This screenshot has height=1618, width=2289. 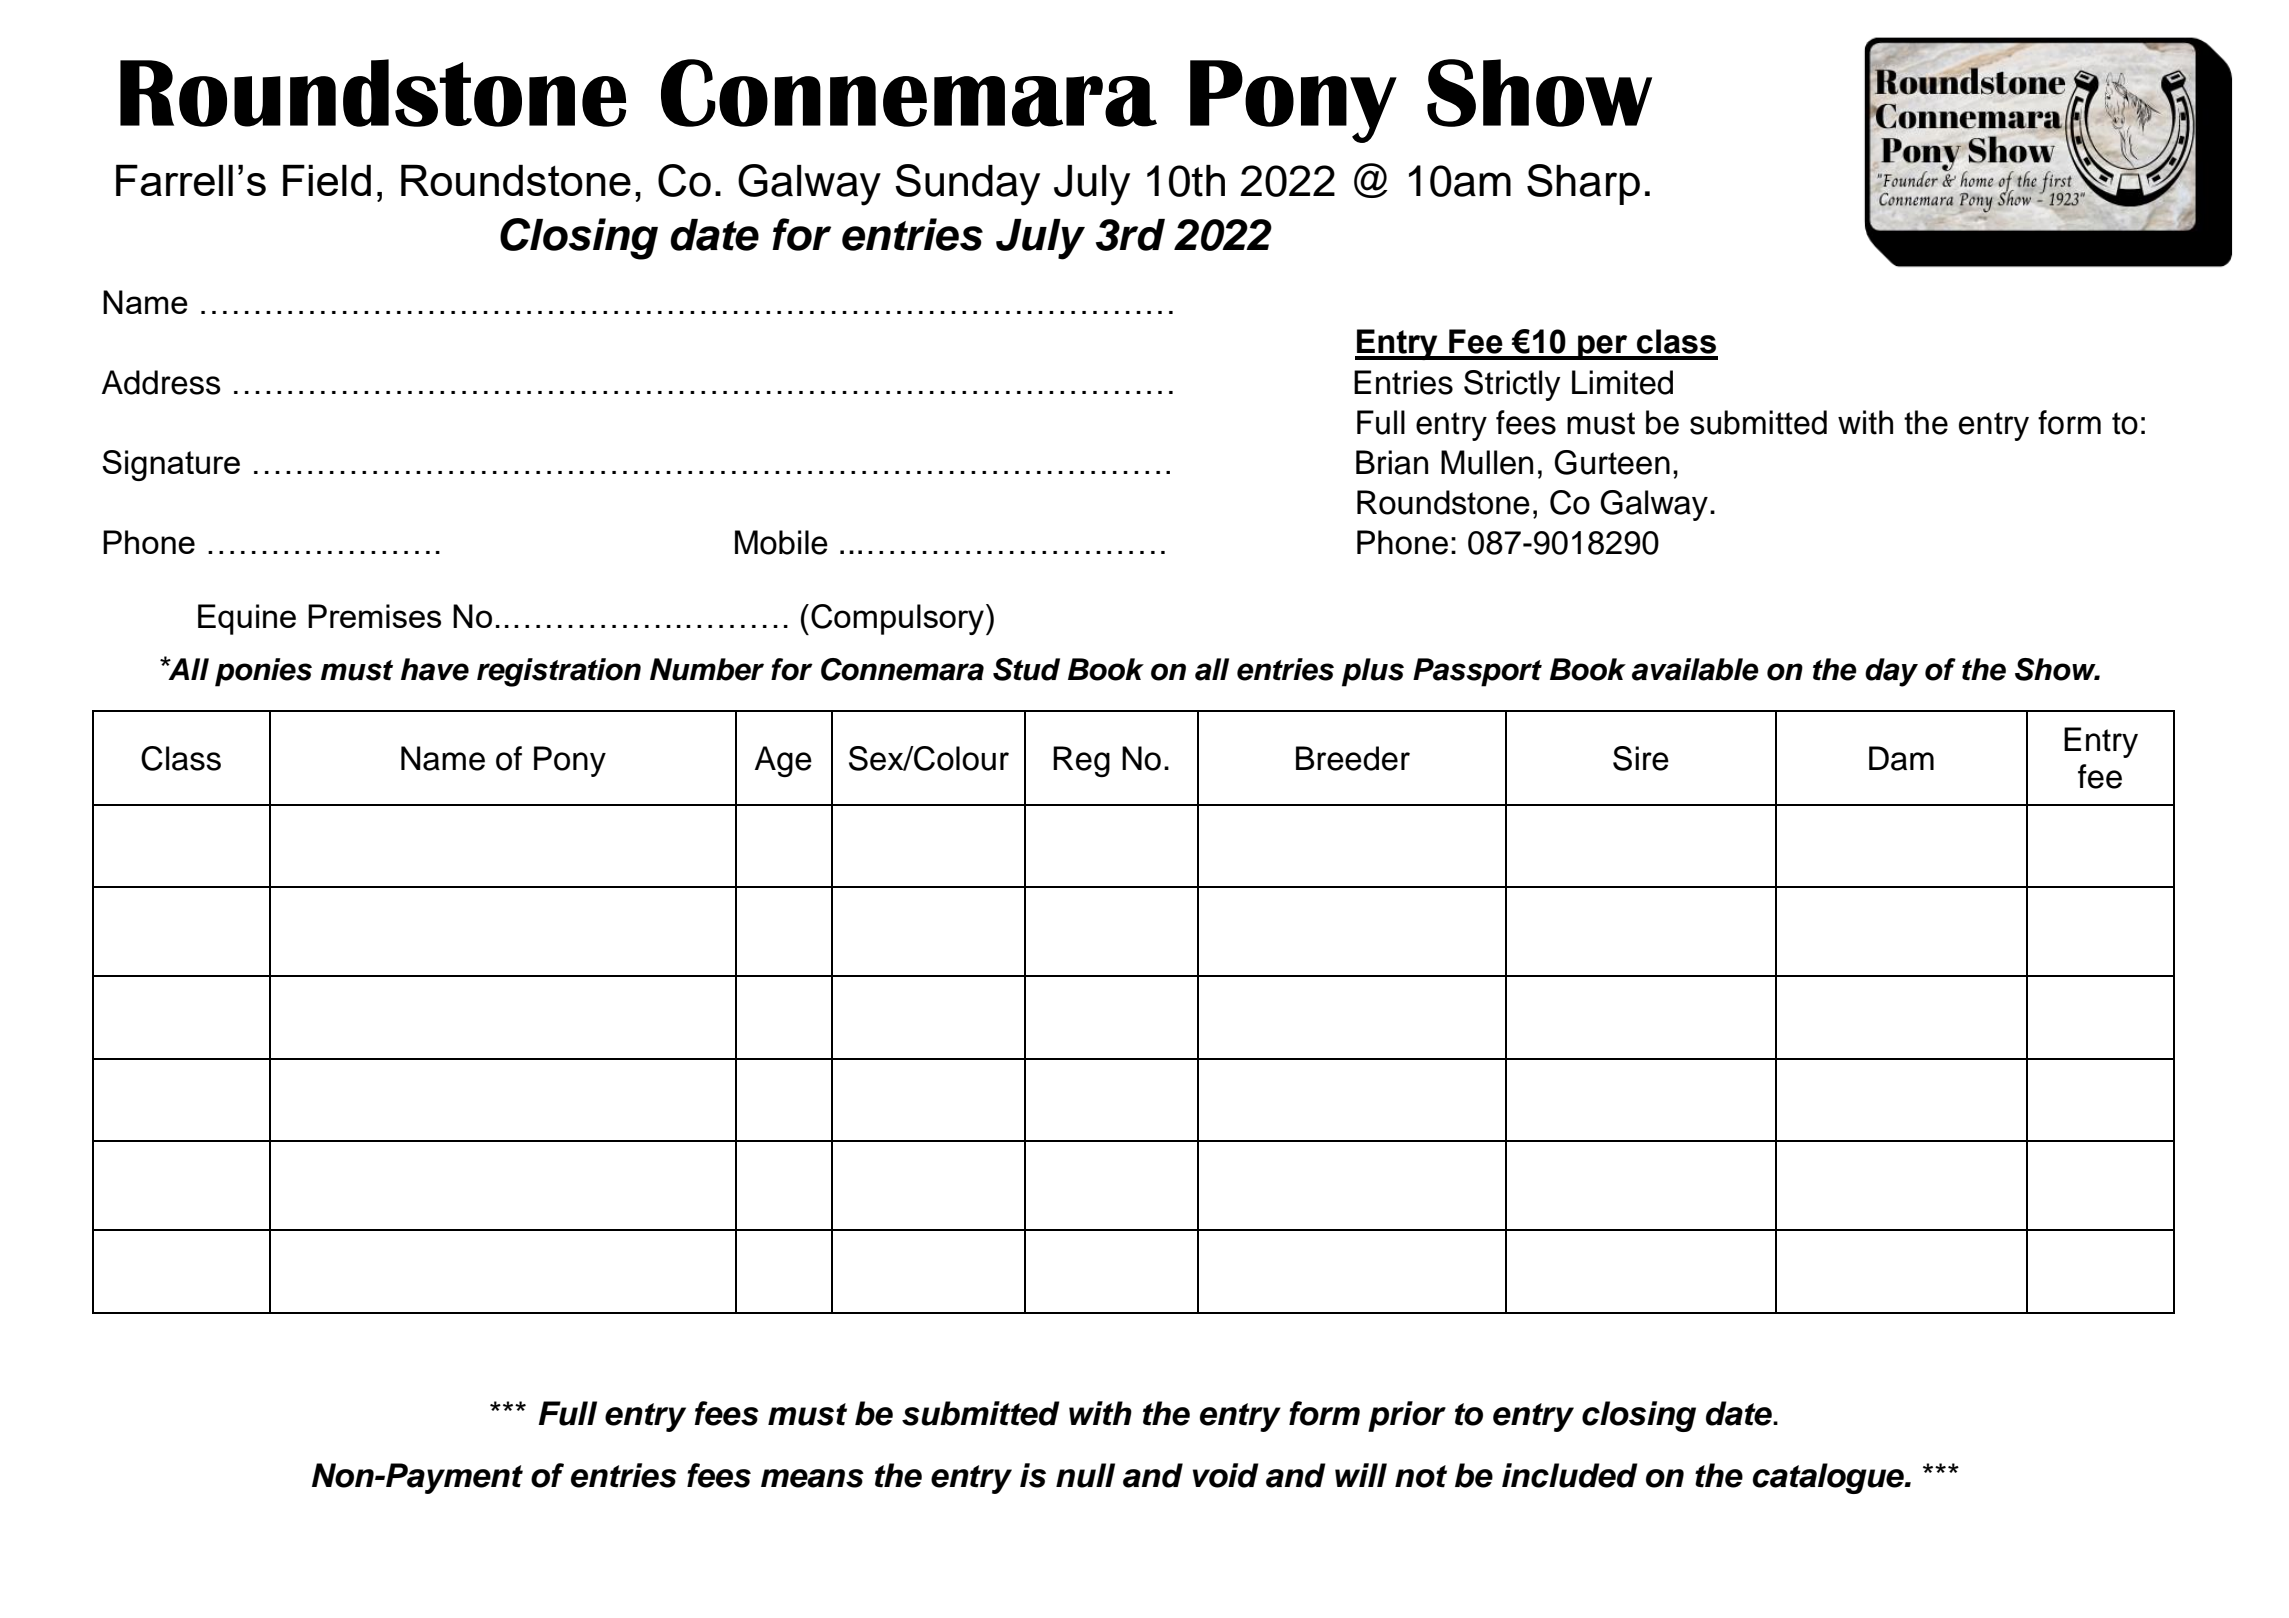 What do you see at coordinates (967, 185) in the screenshot?
I see `Sunday` at bounding box center [967, 185].
